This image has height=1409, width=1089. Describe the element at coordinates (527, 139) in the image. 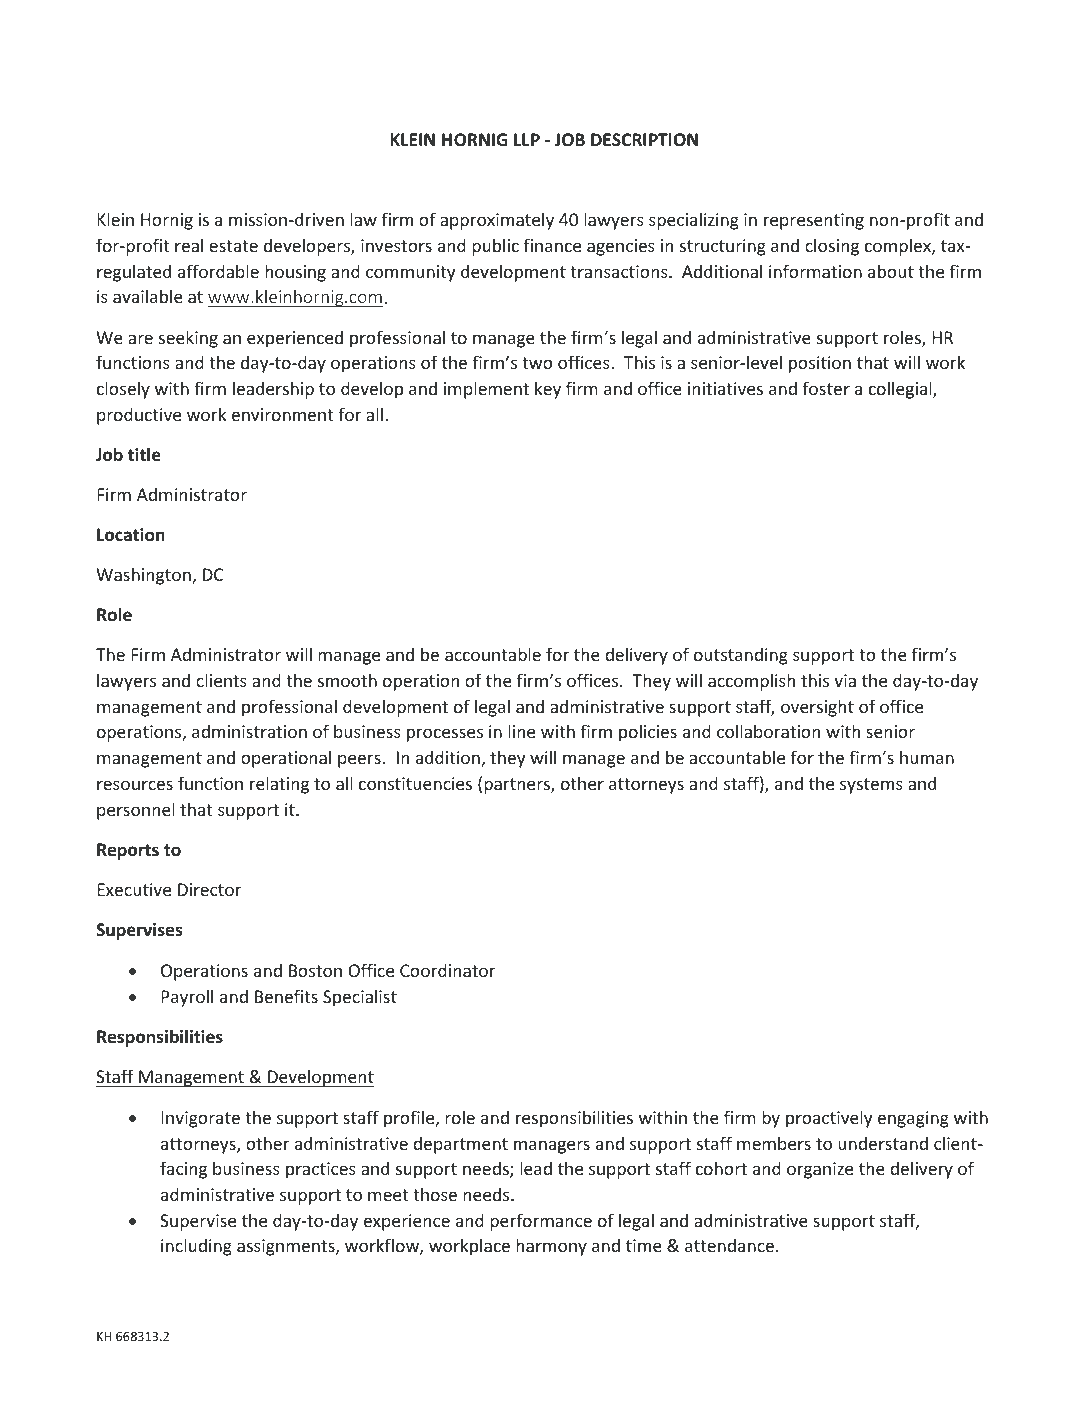

I see `LLP` at that location.
